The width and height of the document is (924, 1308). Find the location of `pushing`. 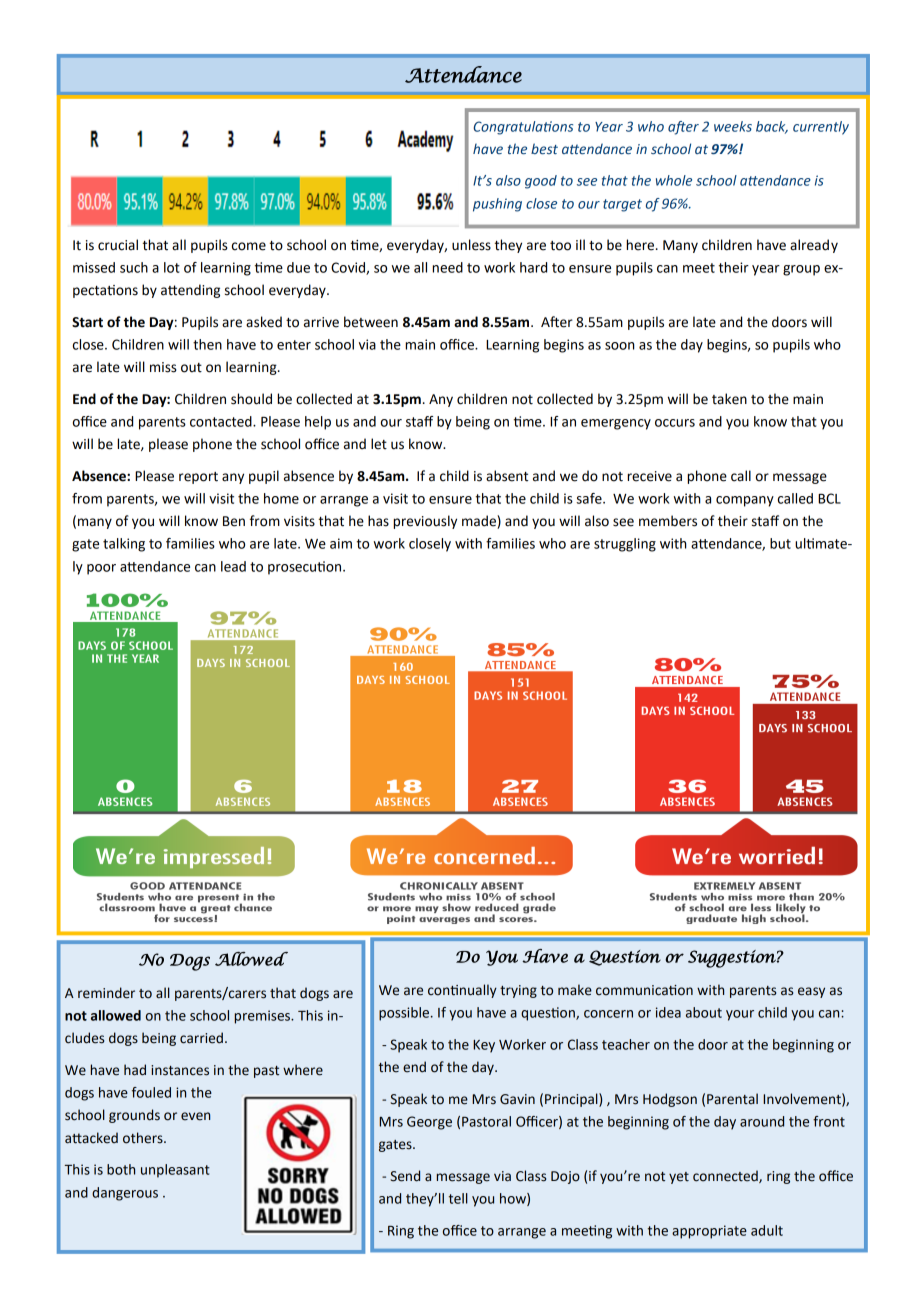

pushing is located at coordinates (497, 205).
